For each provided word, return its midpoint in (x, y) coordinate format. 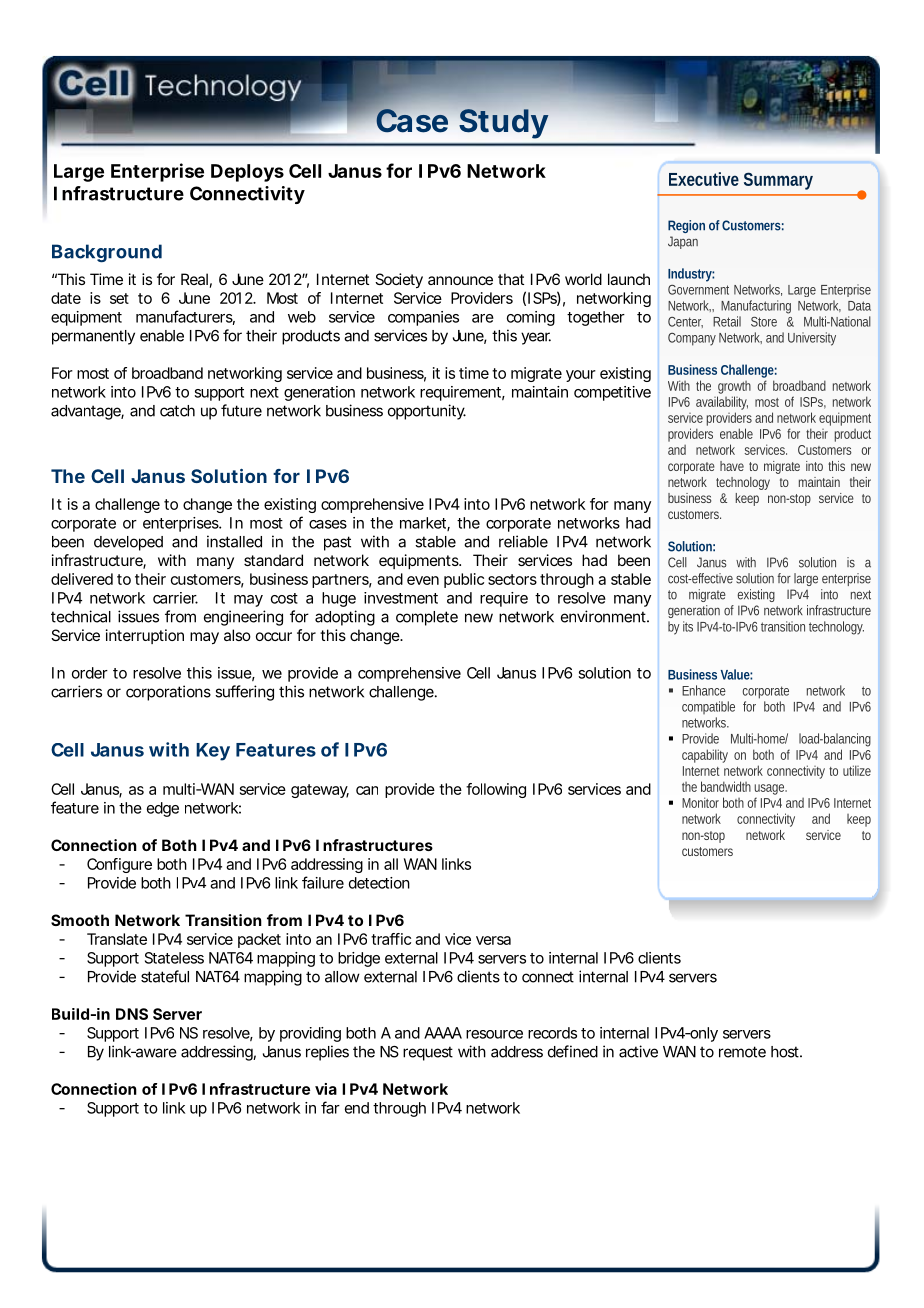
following (496, 790)
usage (770, 791)
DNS (132, 1014)
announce (460, 280)
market (425, 524)
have (732, 466)
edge (163, 809)
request (428, 1053)
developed (128, 543)
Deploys (247, 173)
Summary (778, 181)
